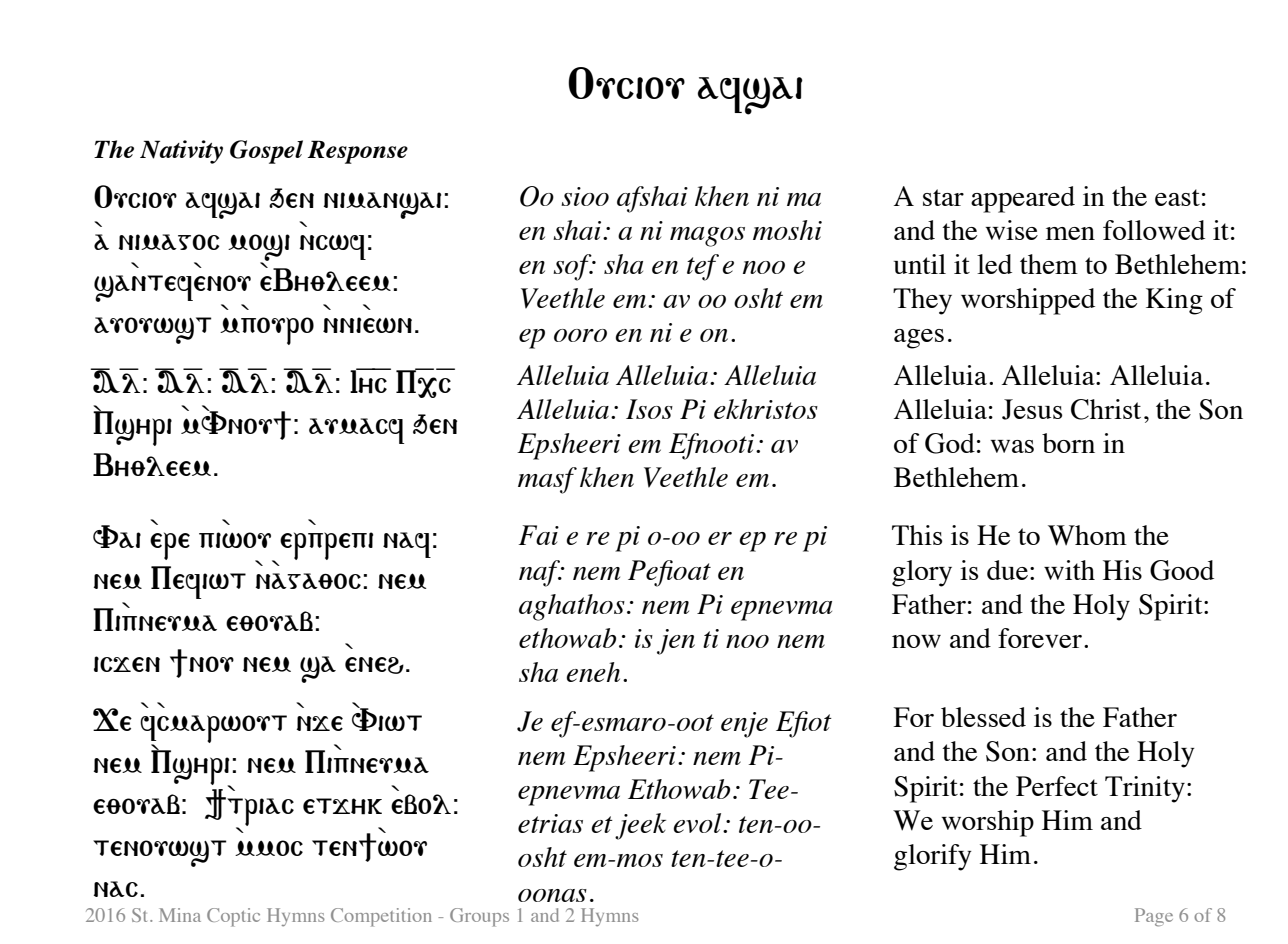 The width and height of the page is (1288, 944). What do you see at coordinates (1040, 638) in the page?
I see `forever` at bounding box center [1040, 638].
